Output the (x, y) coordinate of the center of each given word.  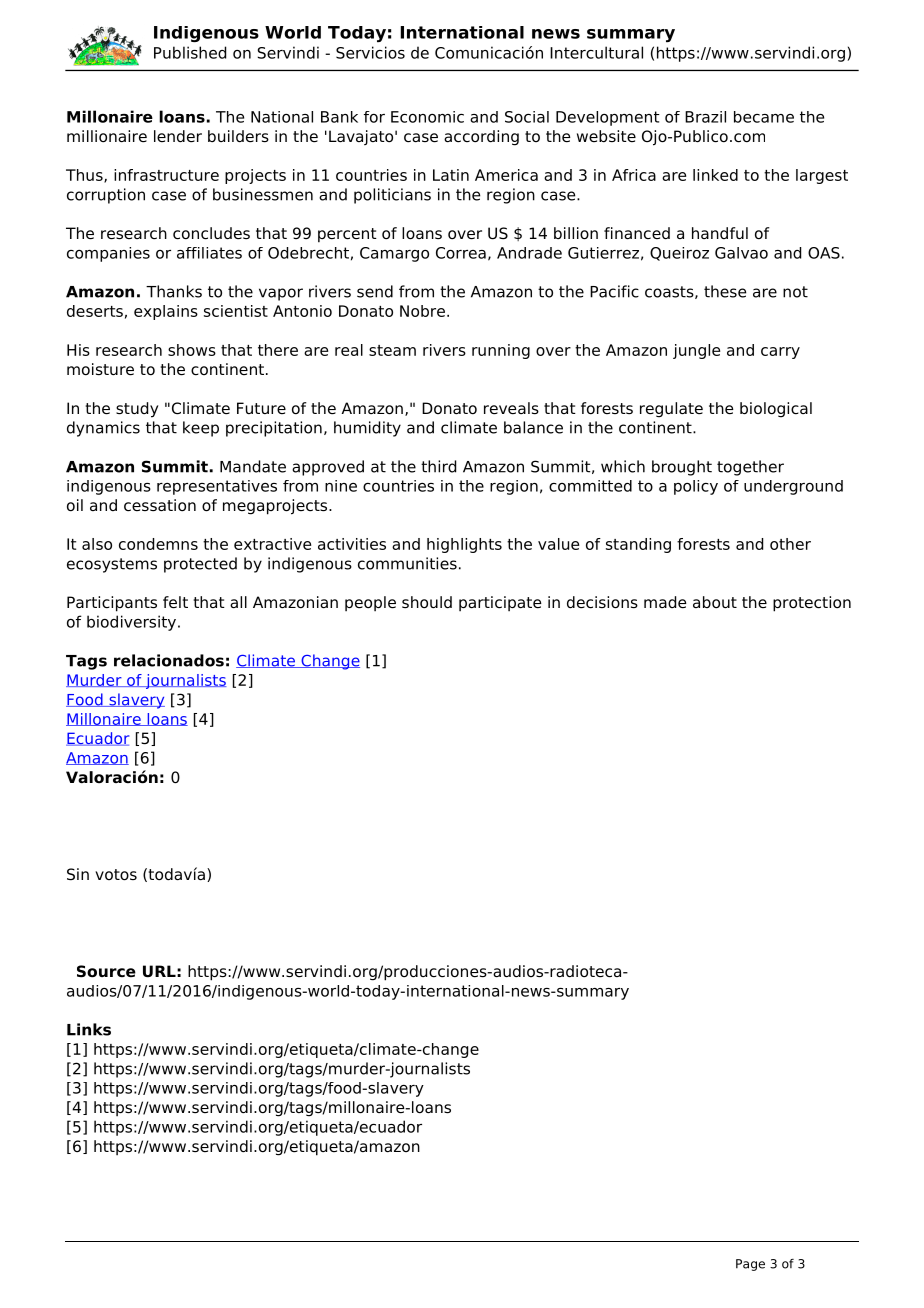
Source (106, 971)
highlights (464, 545)
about (715, 602)
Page (750, 1265)
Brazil (705, 117)
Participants (112, 604)
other (790, 544)
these (725, 291)
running (501, 351)
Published (190, 52)
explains (166, 312)
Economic (427, 117)
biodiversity (133, 623)
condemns (158, 544)
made (665, 602)
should (427, 602)
